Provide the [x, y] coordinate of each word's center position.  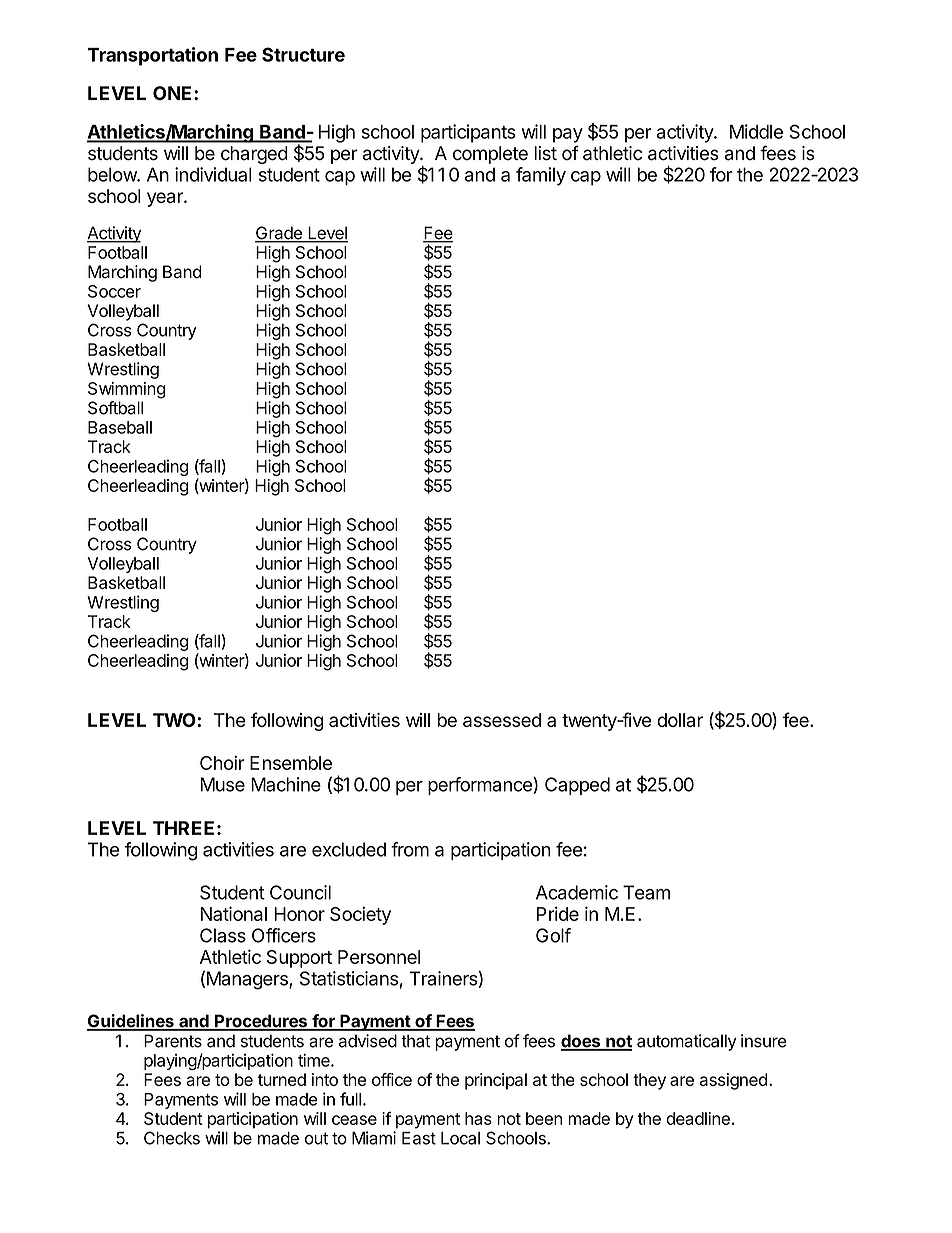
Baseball [120, 427]
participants [468, 133]
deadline [698, 1118]
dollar [680, 720]
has [478, 1118]
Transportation [152, 56]
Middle [756, 131]
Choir [222, 762]
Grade [279, 234]
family [541, 176]
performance [481, 786]
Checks [172, 1138]
